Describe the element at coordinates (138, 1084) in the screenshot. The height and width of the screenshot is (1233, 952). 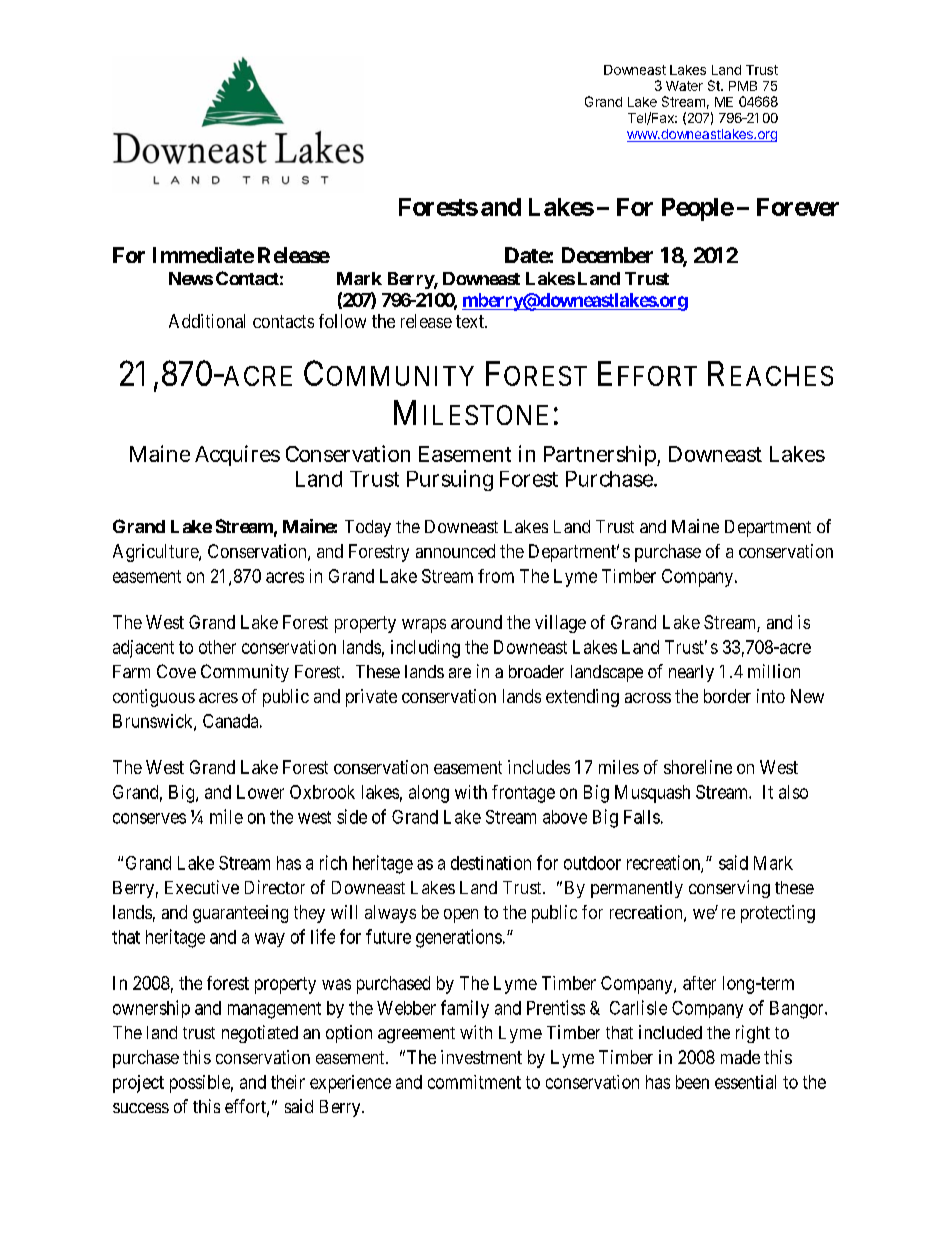
I see `project` at that location.
